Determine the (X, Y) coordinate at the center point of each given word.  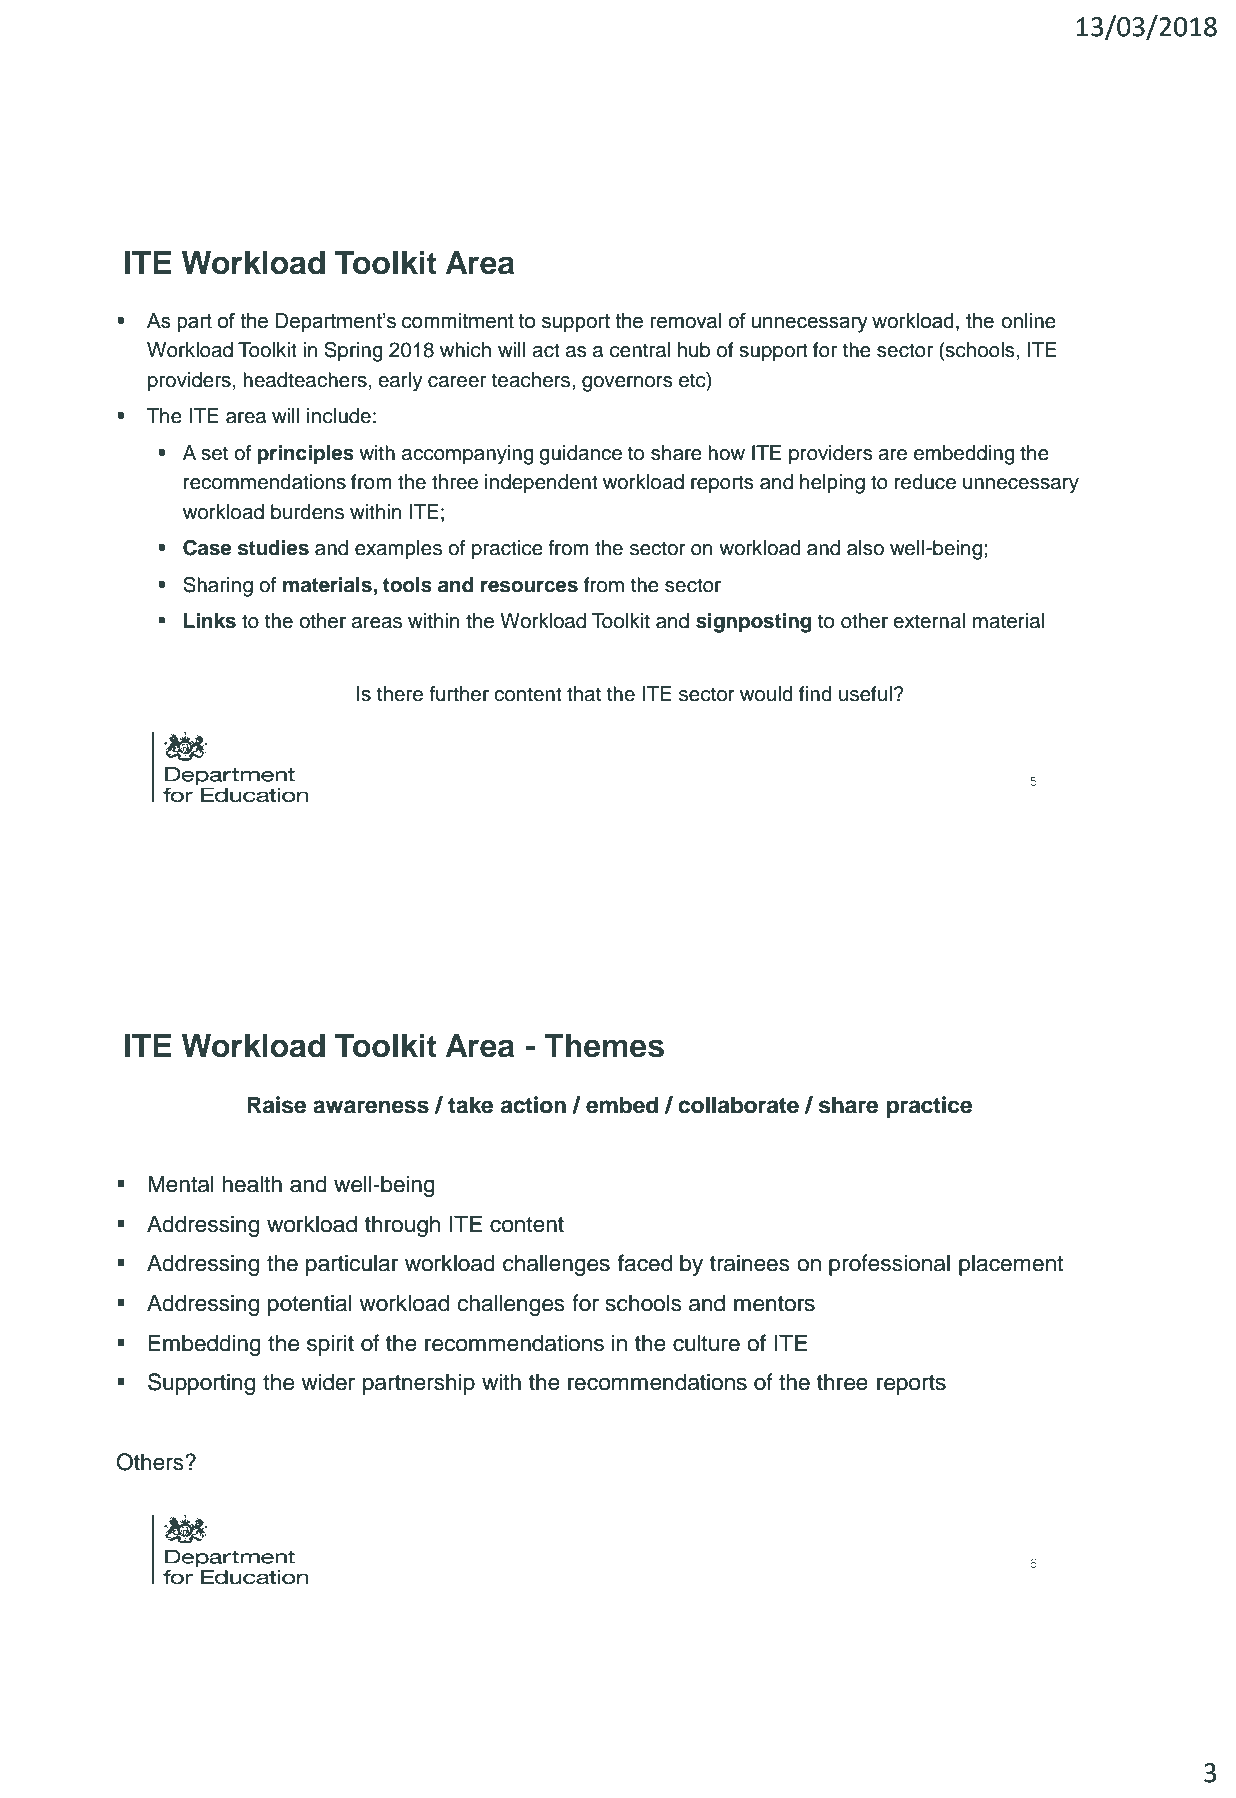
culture (706, 1343)
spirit (330, 1345)
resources (529, 587)
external (929, 621)
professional (889, 1265)
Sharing (218, 587)
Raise (276, 1105)
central (640, 350)
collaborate (738, 1105)
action (533, 1105)
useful (865, 694)
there (400, 694)
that (584, 694)
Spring (353, 352)
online (1028, 321)
